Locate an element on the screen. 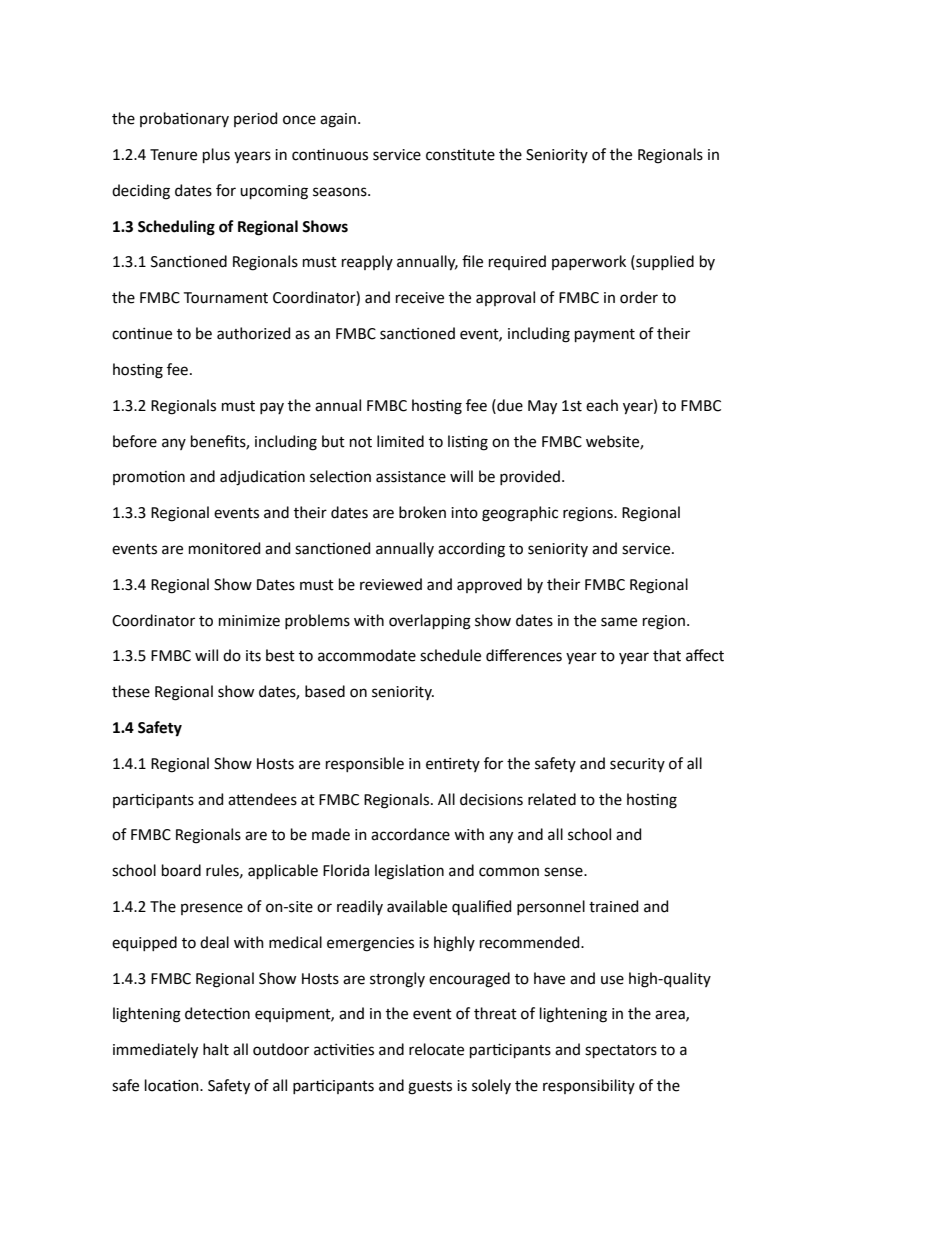 The height and width of the screenshot is (1233, 952). relocate is located at coordinates (436, 1049).
